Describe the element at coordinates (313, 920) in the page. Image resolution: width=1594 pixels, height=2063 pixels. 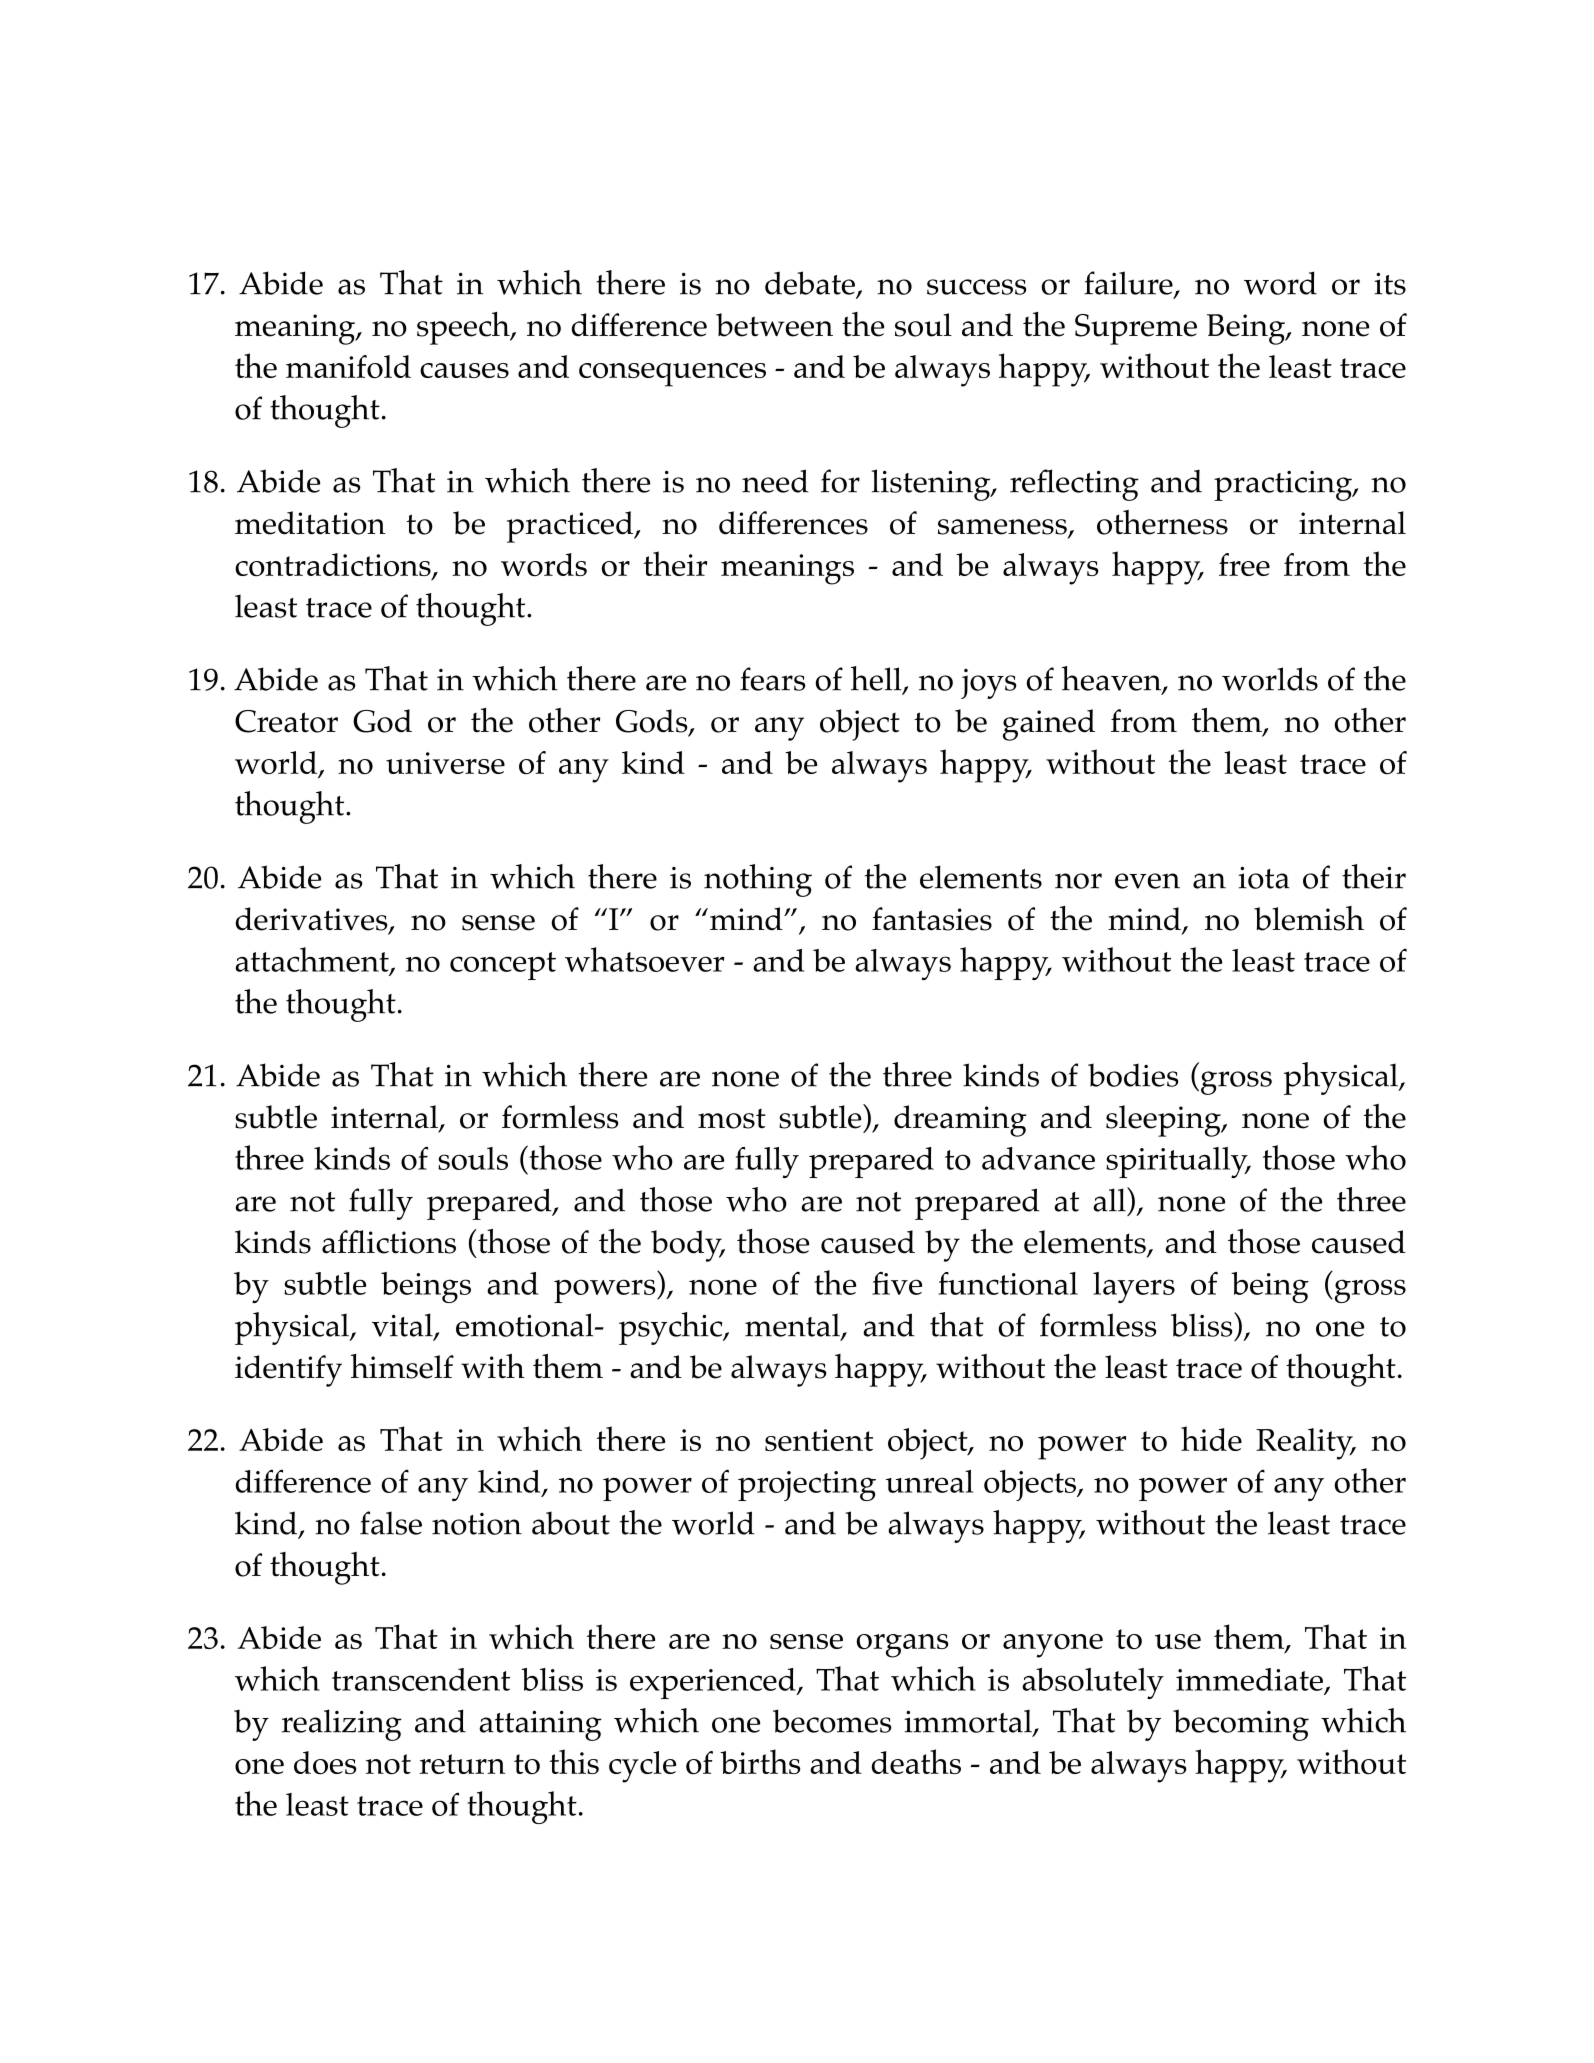
I see `derivatives` at that location.
